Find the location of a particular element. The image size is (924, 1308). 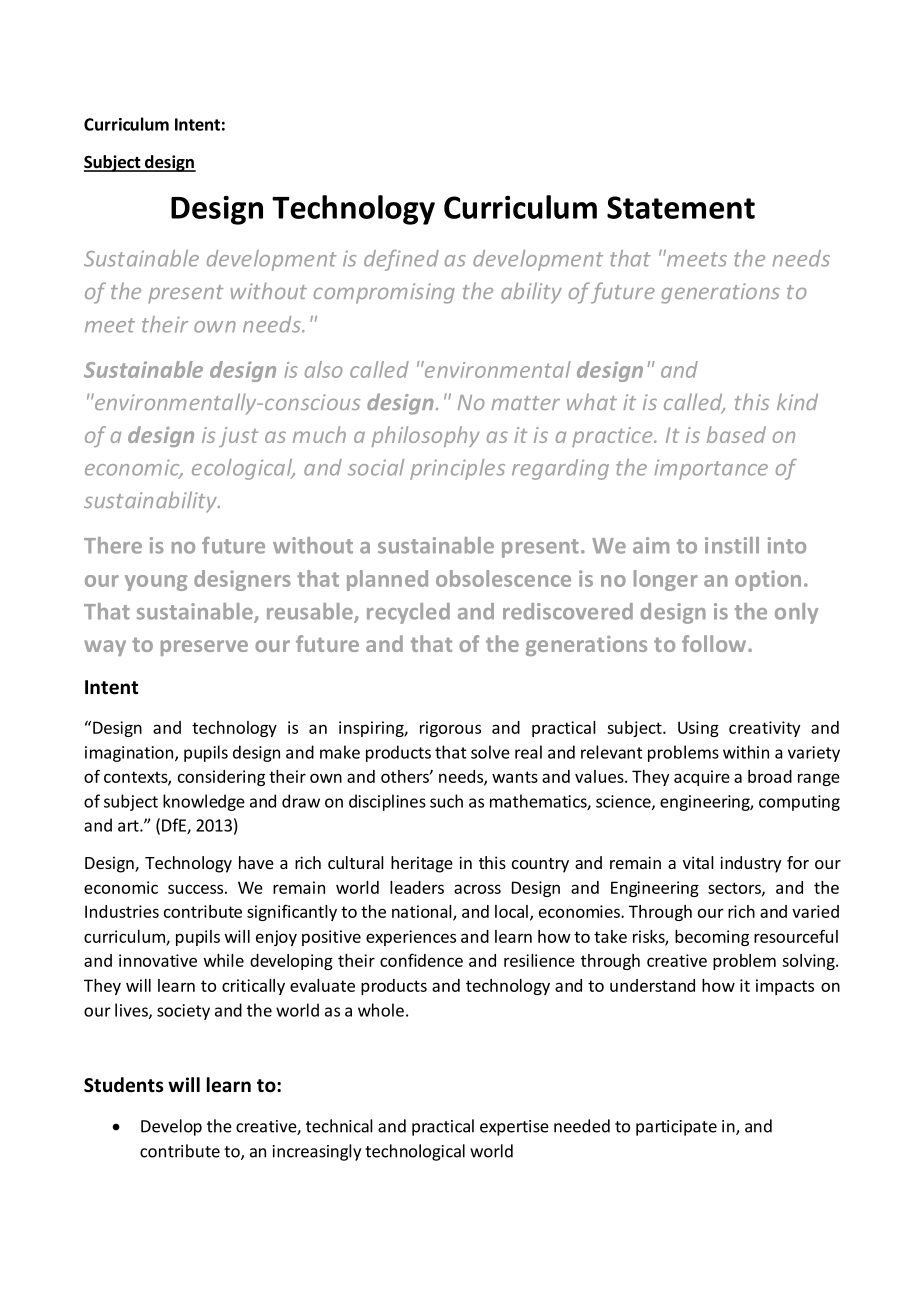

compromising is located at coordinates (384, 293).
